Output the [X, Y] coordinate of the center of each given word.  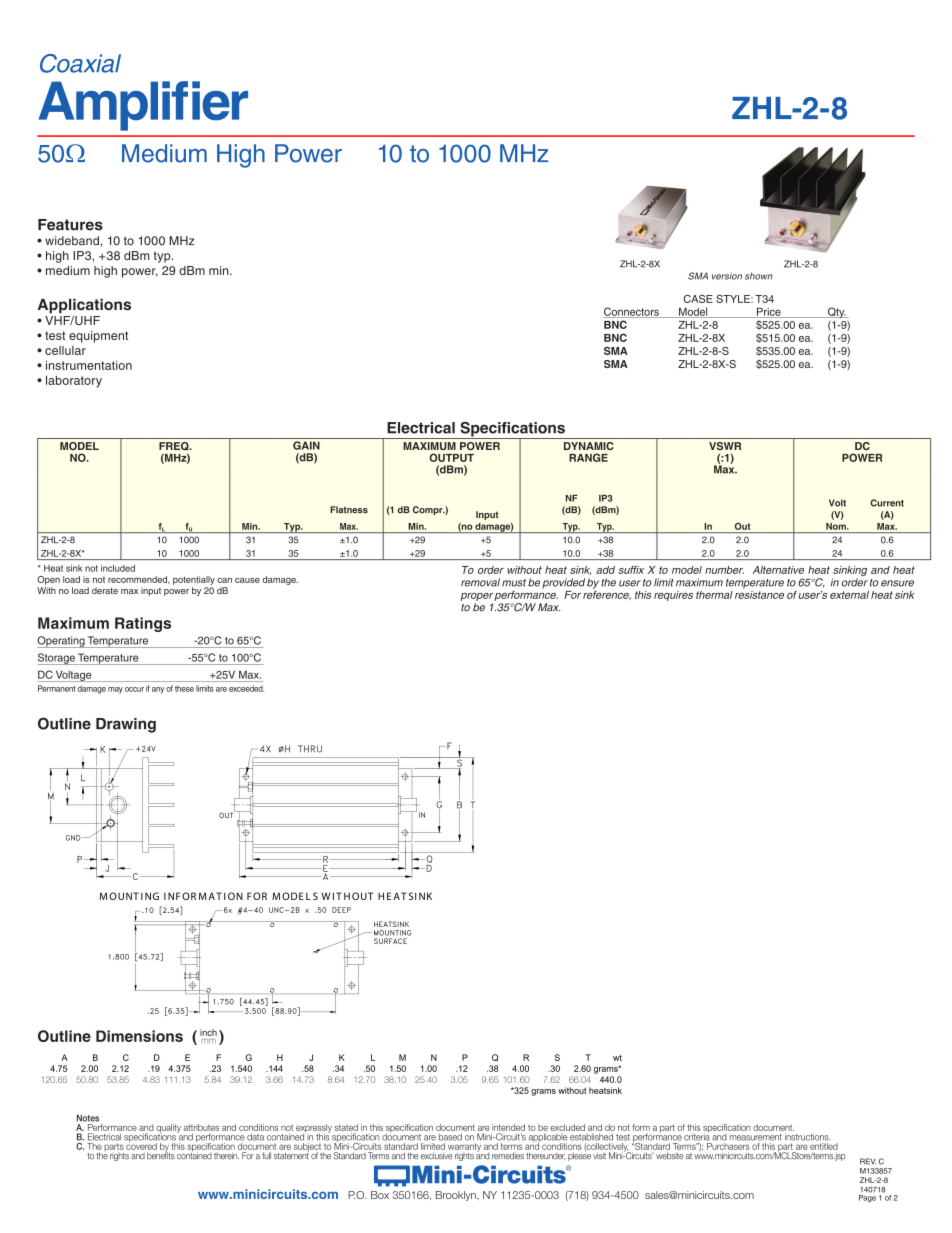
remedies [508, 1156]
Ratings [143, 624]
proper [476, 597]
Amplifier [143, 106]
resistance [759, 593]
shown [759, 276]
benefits [161, 1155]
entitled [823, 1145]
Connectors [632, 312]
